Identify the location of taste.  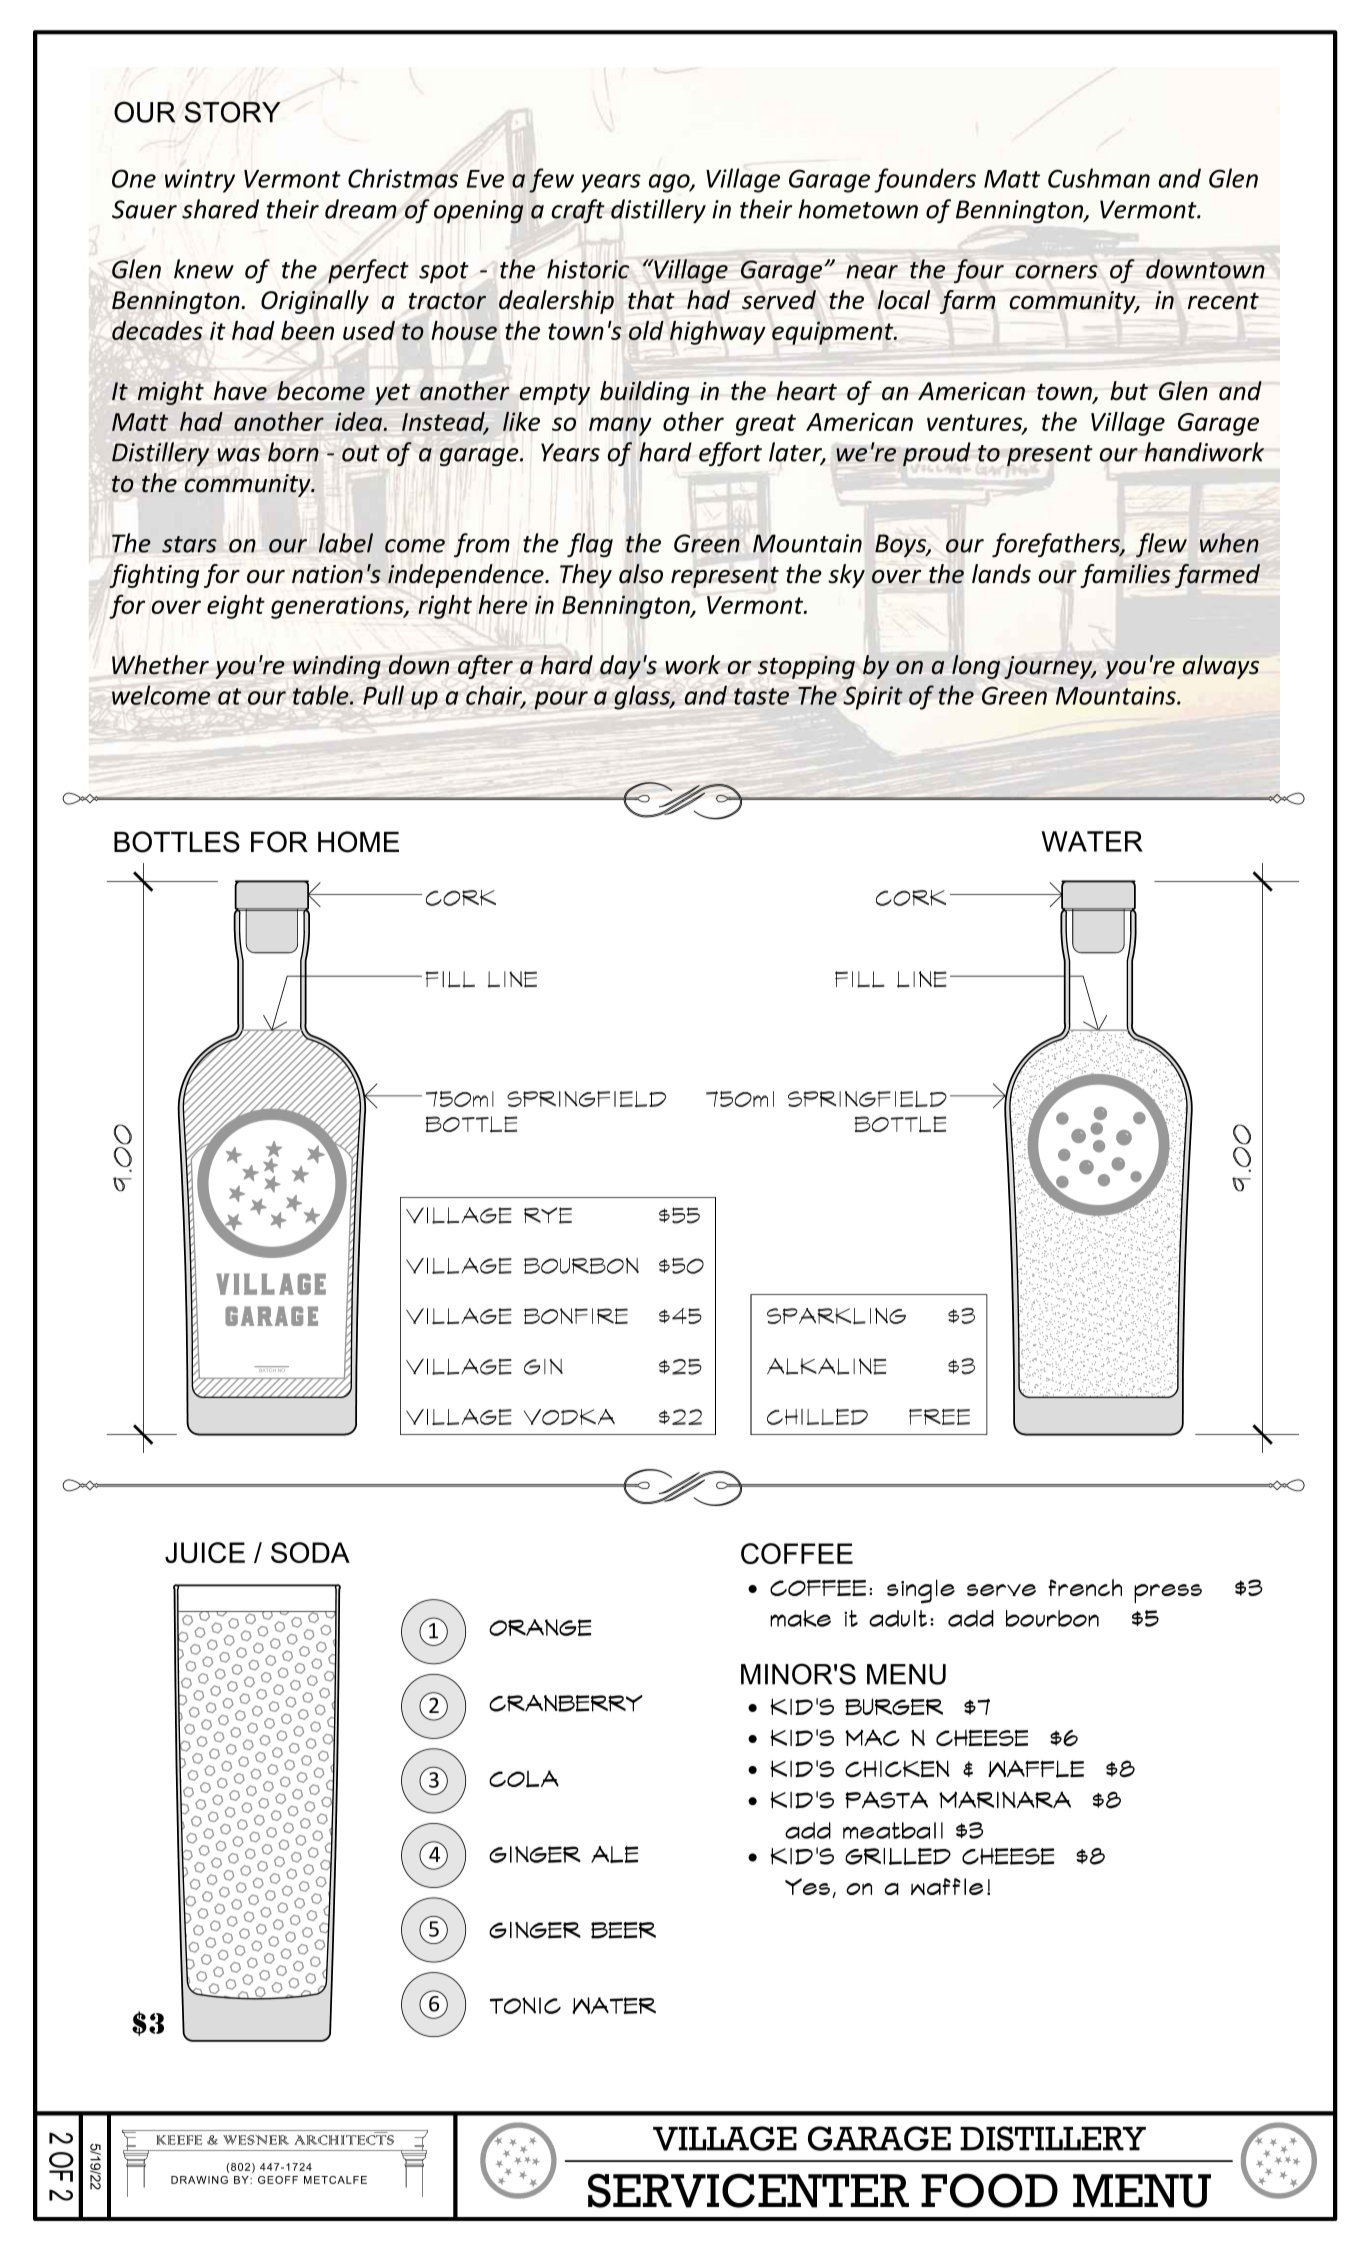
(761, 696).
